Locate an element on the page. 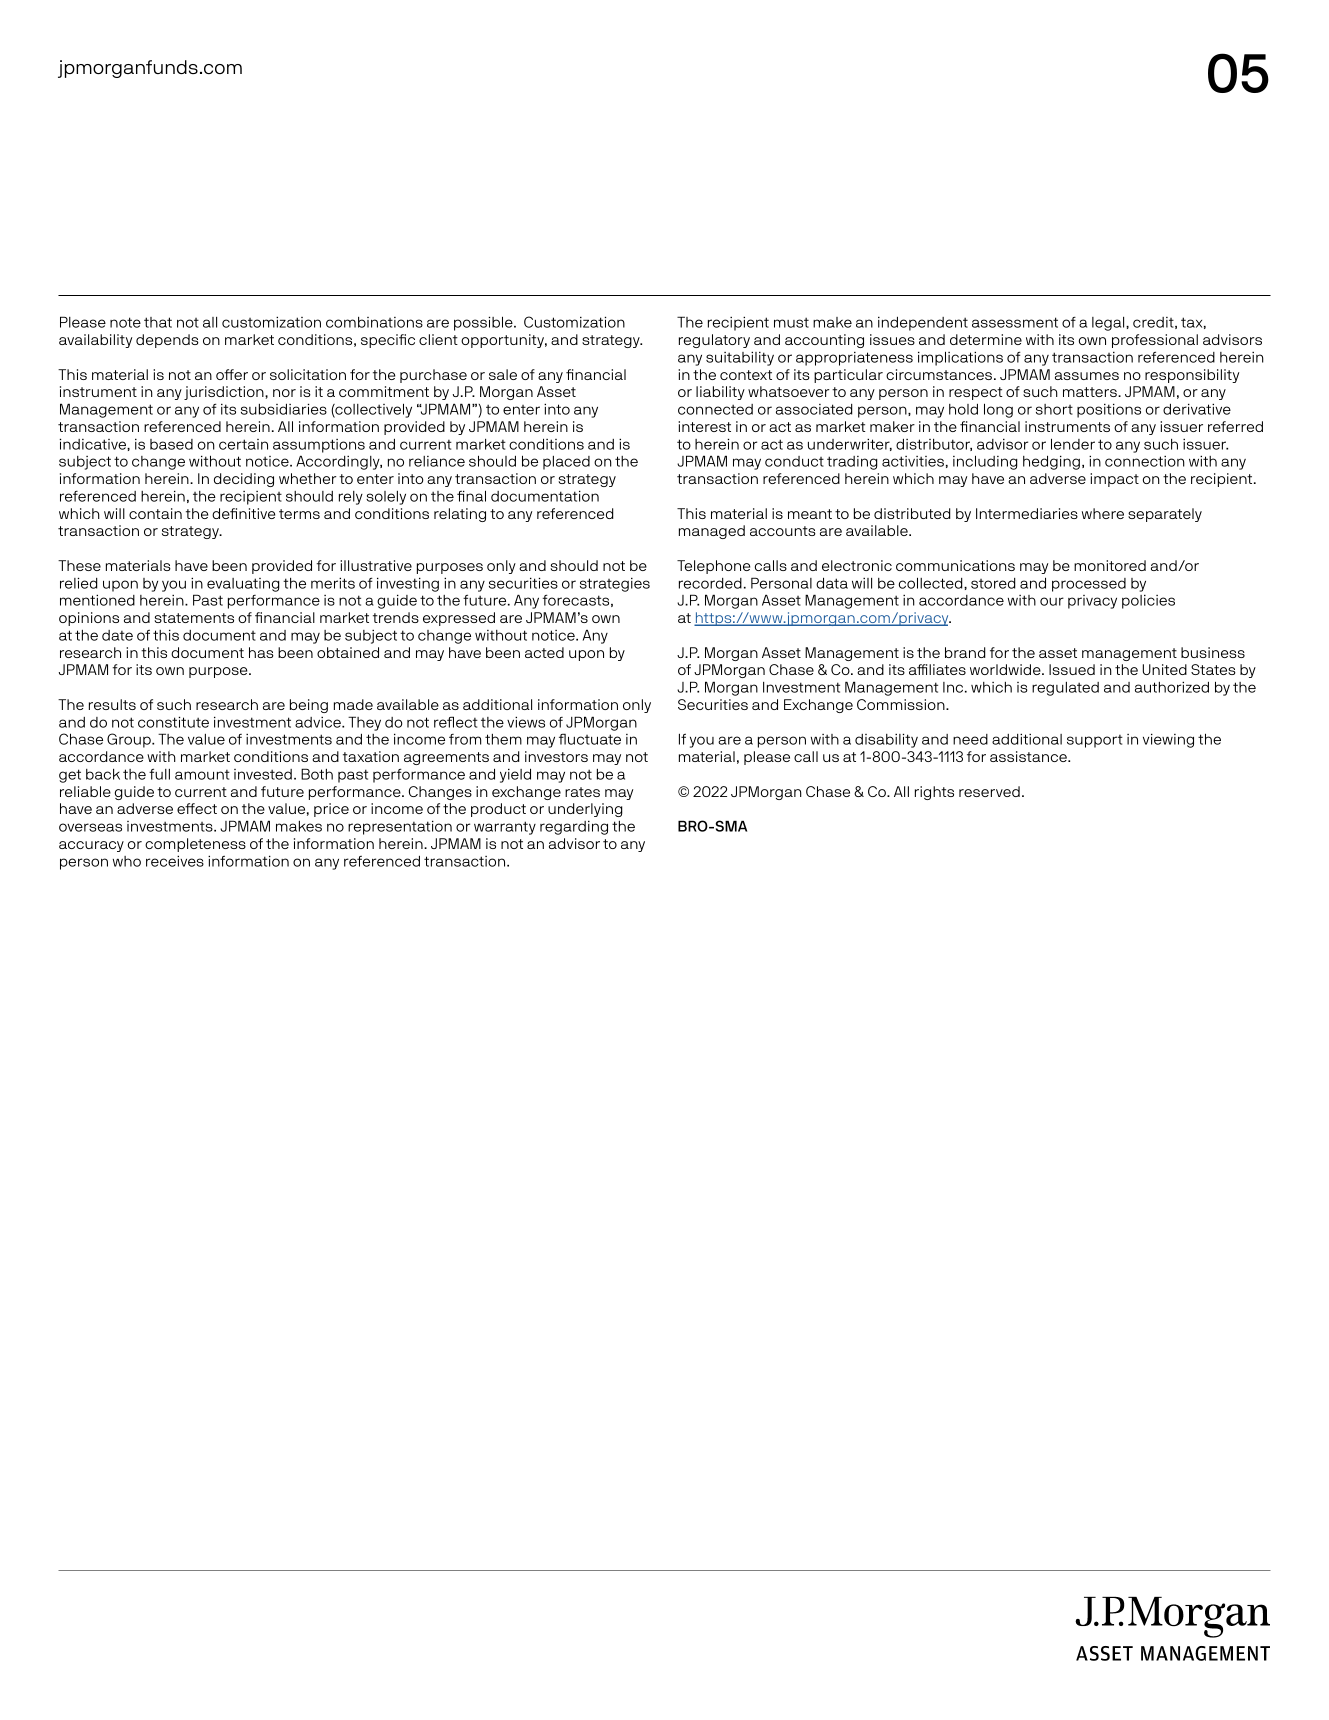  processed is located at coordinates (1089, 585).
